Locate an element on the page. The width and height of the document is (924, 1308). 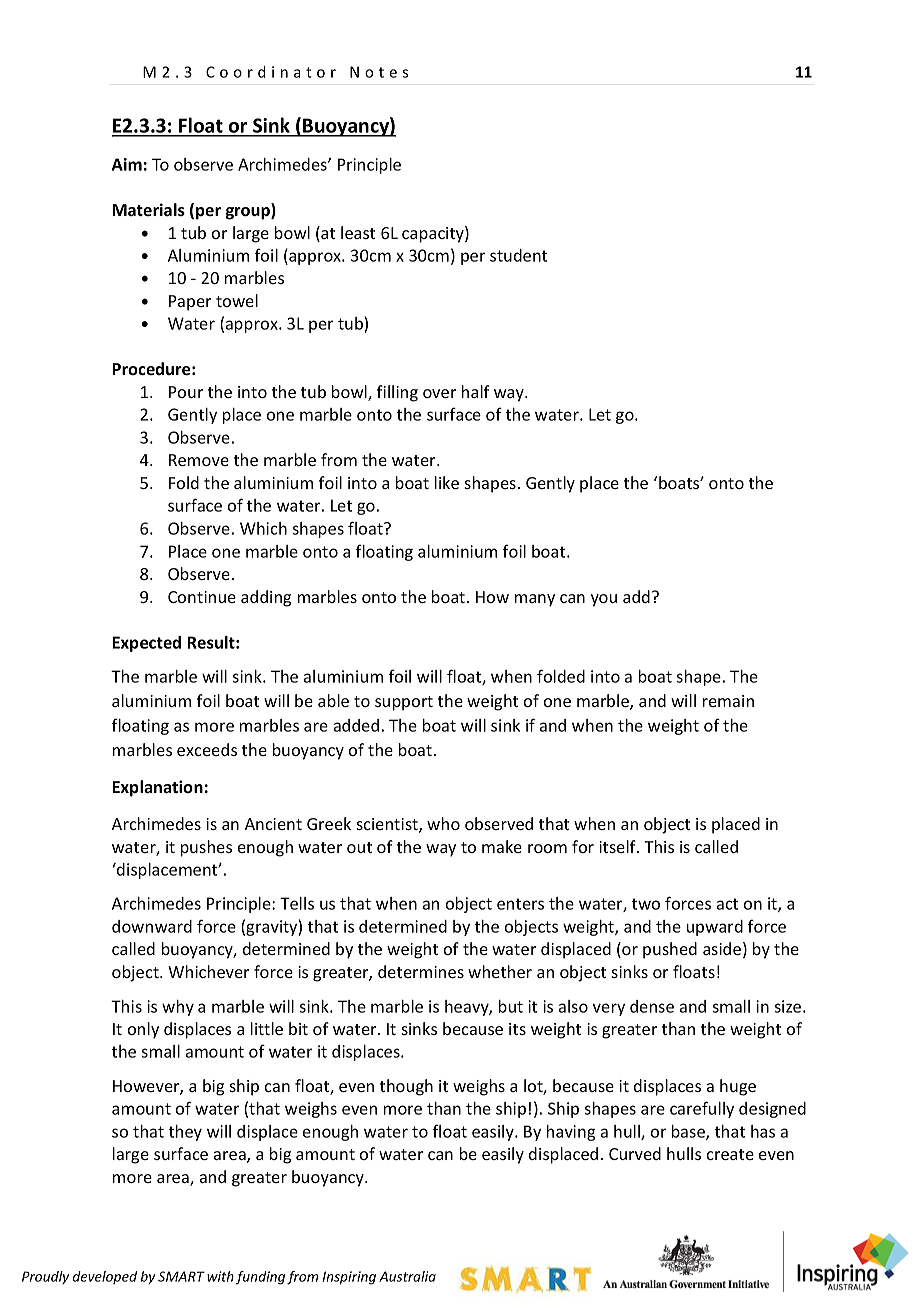
support is located at coordinates (404, 703).
